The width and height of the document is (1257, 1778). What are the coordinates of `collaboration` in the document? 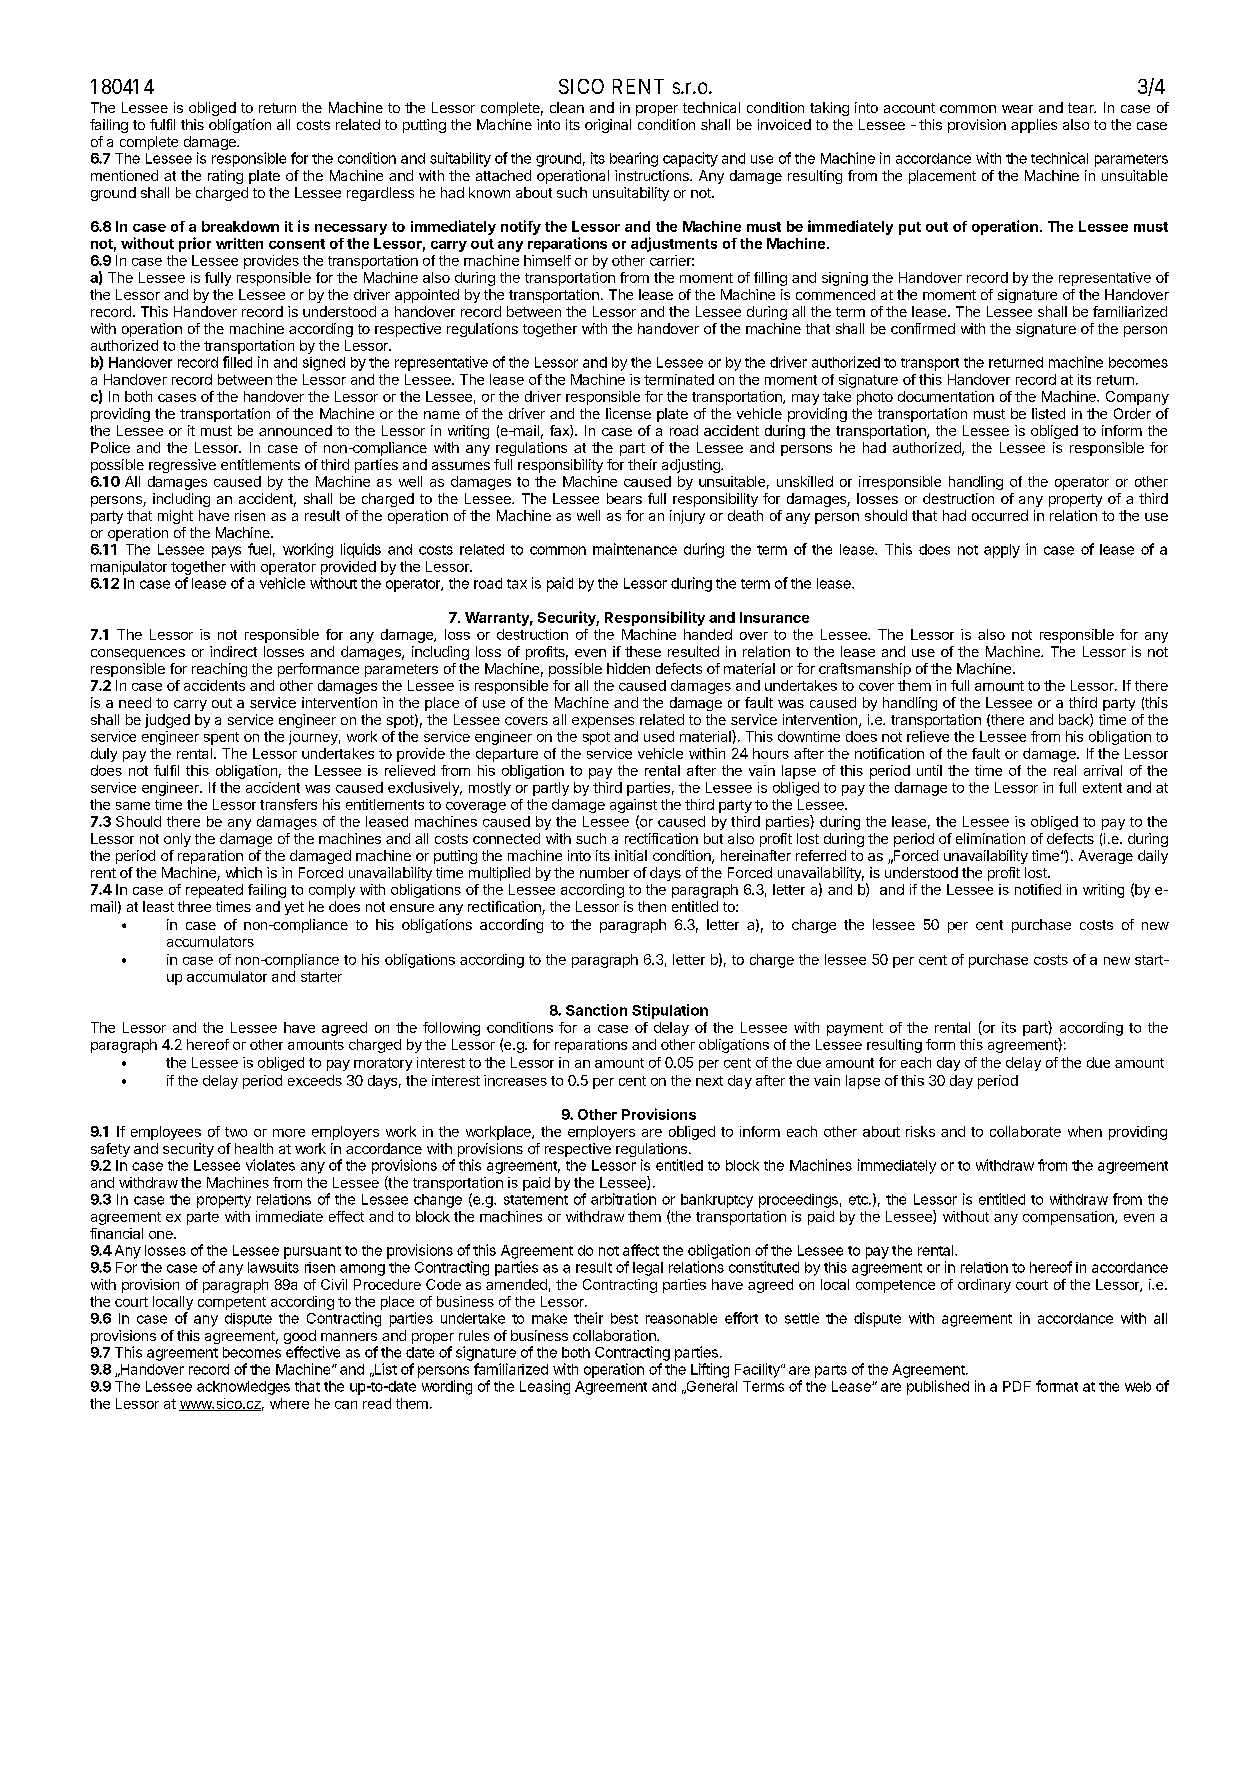 It's located at (615, 1335).
